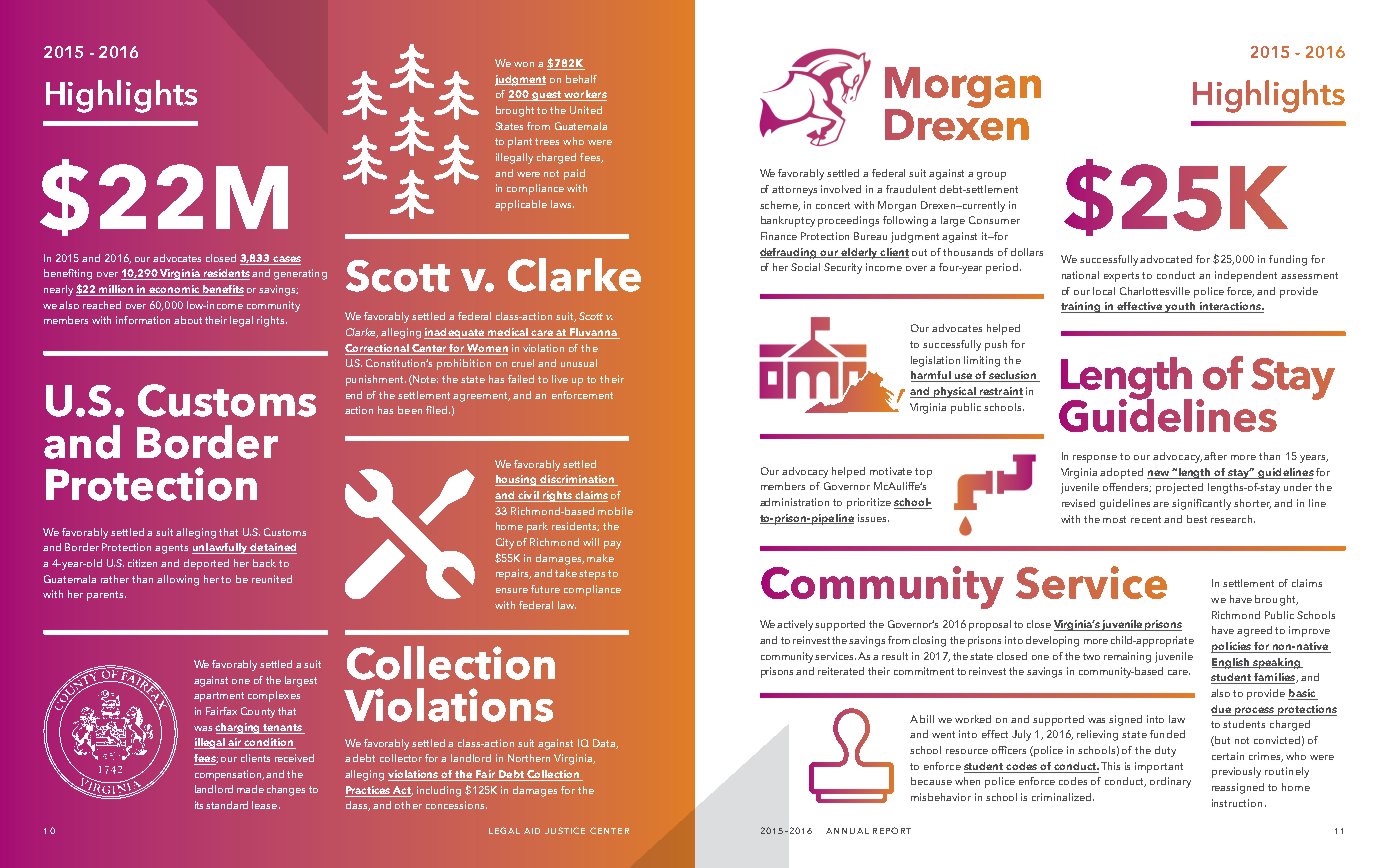 The height and width of the screenshot is (868, 1389). What do you see at coordinates (991, 176) in the screenshot?
I see `group` at bounding box center [991, 176].
